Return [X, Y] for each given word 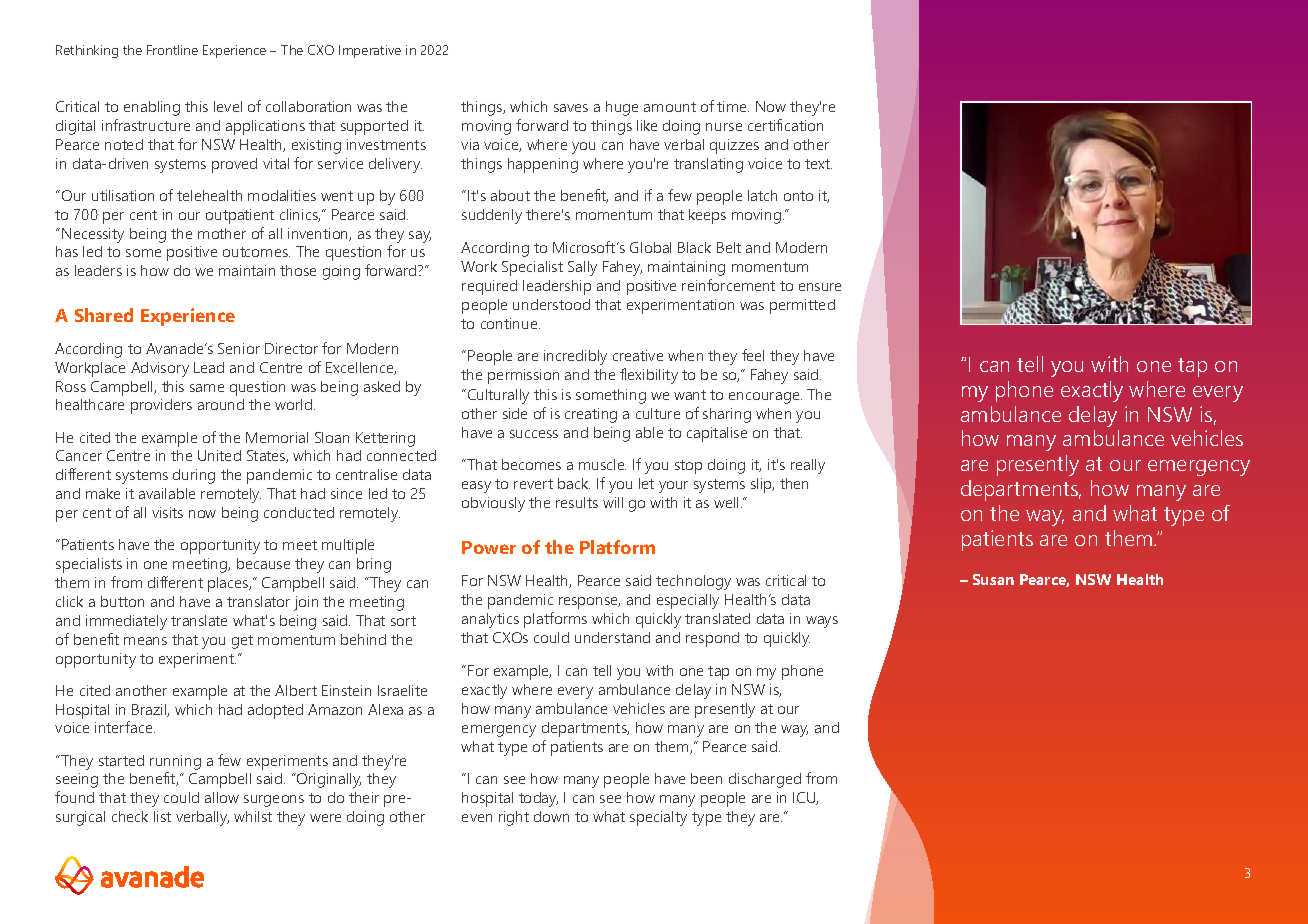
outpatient [240, 216]
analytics [490, 620]
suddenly [492, 216]
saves [571, 108]
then [794, 483]
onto [798, 196]
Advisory [160, 369]
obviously [493, 504]
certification [785, 125]
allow [222, 797]
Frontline [172, 50]
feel [753, 355]
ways [822, 622]
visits [167, 512]
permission [523, 376]
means [145, 641]
